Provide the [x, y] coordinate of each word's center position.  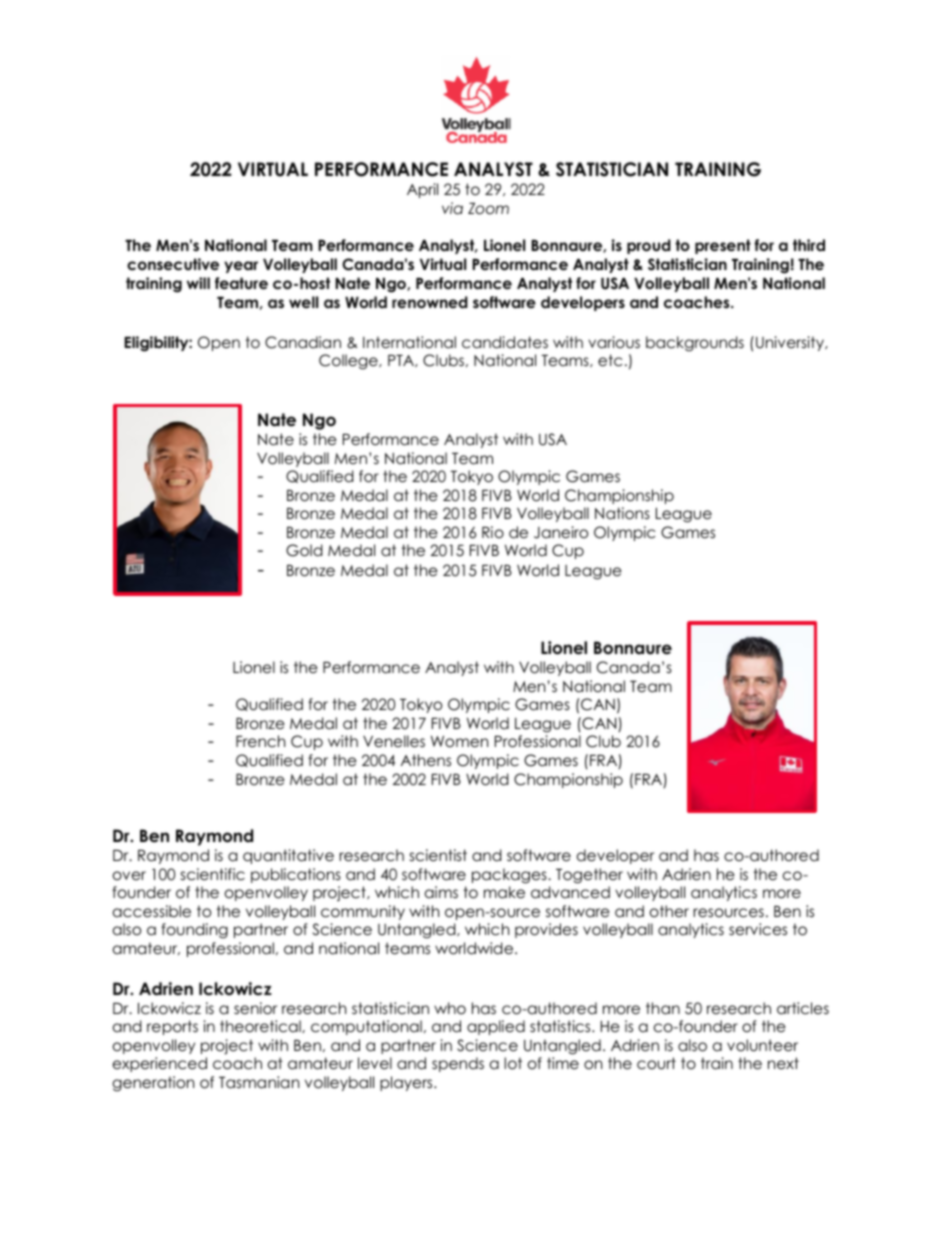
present [723, 246]
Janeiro [561, 532]
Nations [622, 513]
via [452, 208]
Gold [304, 550]
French [260, 741]
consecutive [173, 264]
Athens [426, 760]
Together [589, 876]
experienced [160, 1064]
